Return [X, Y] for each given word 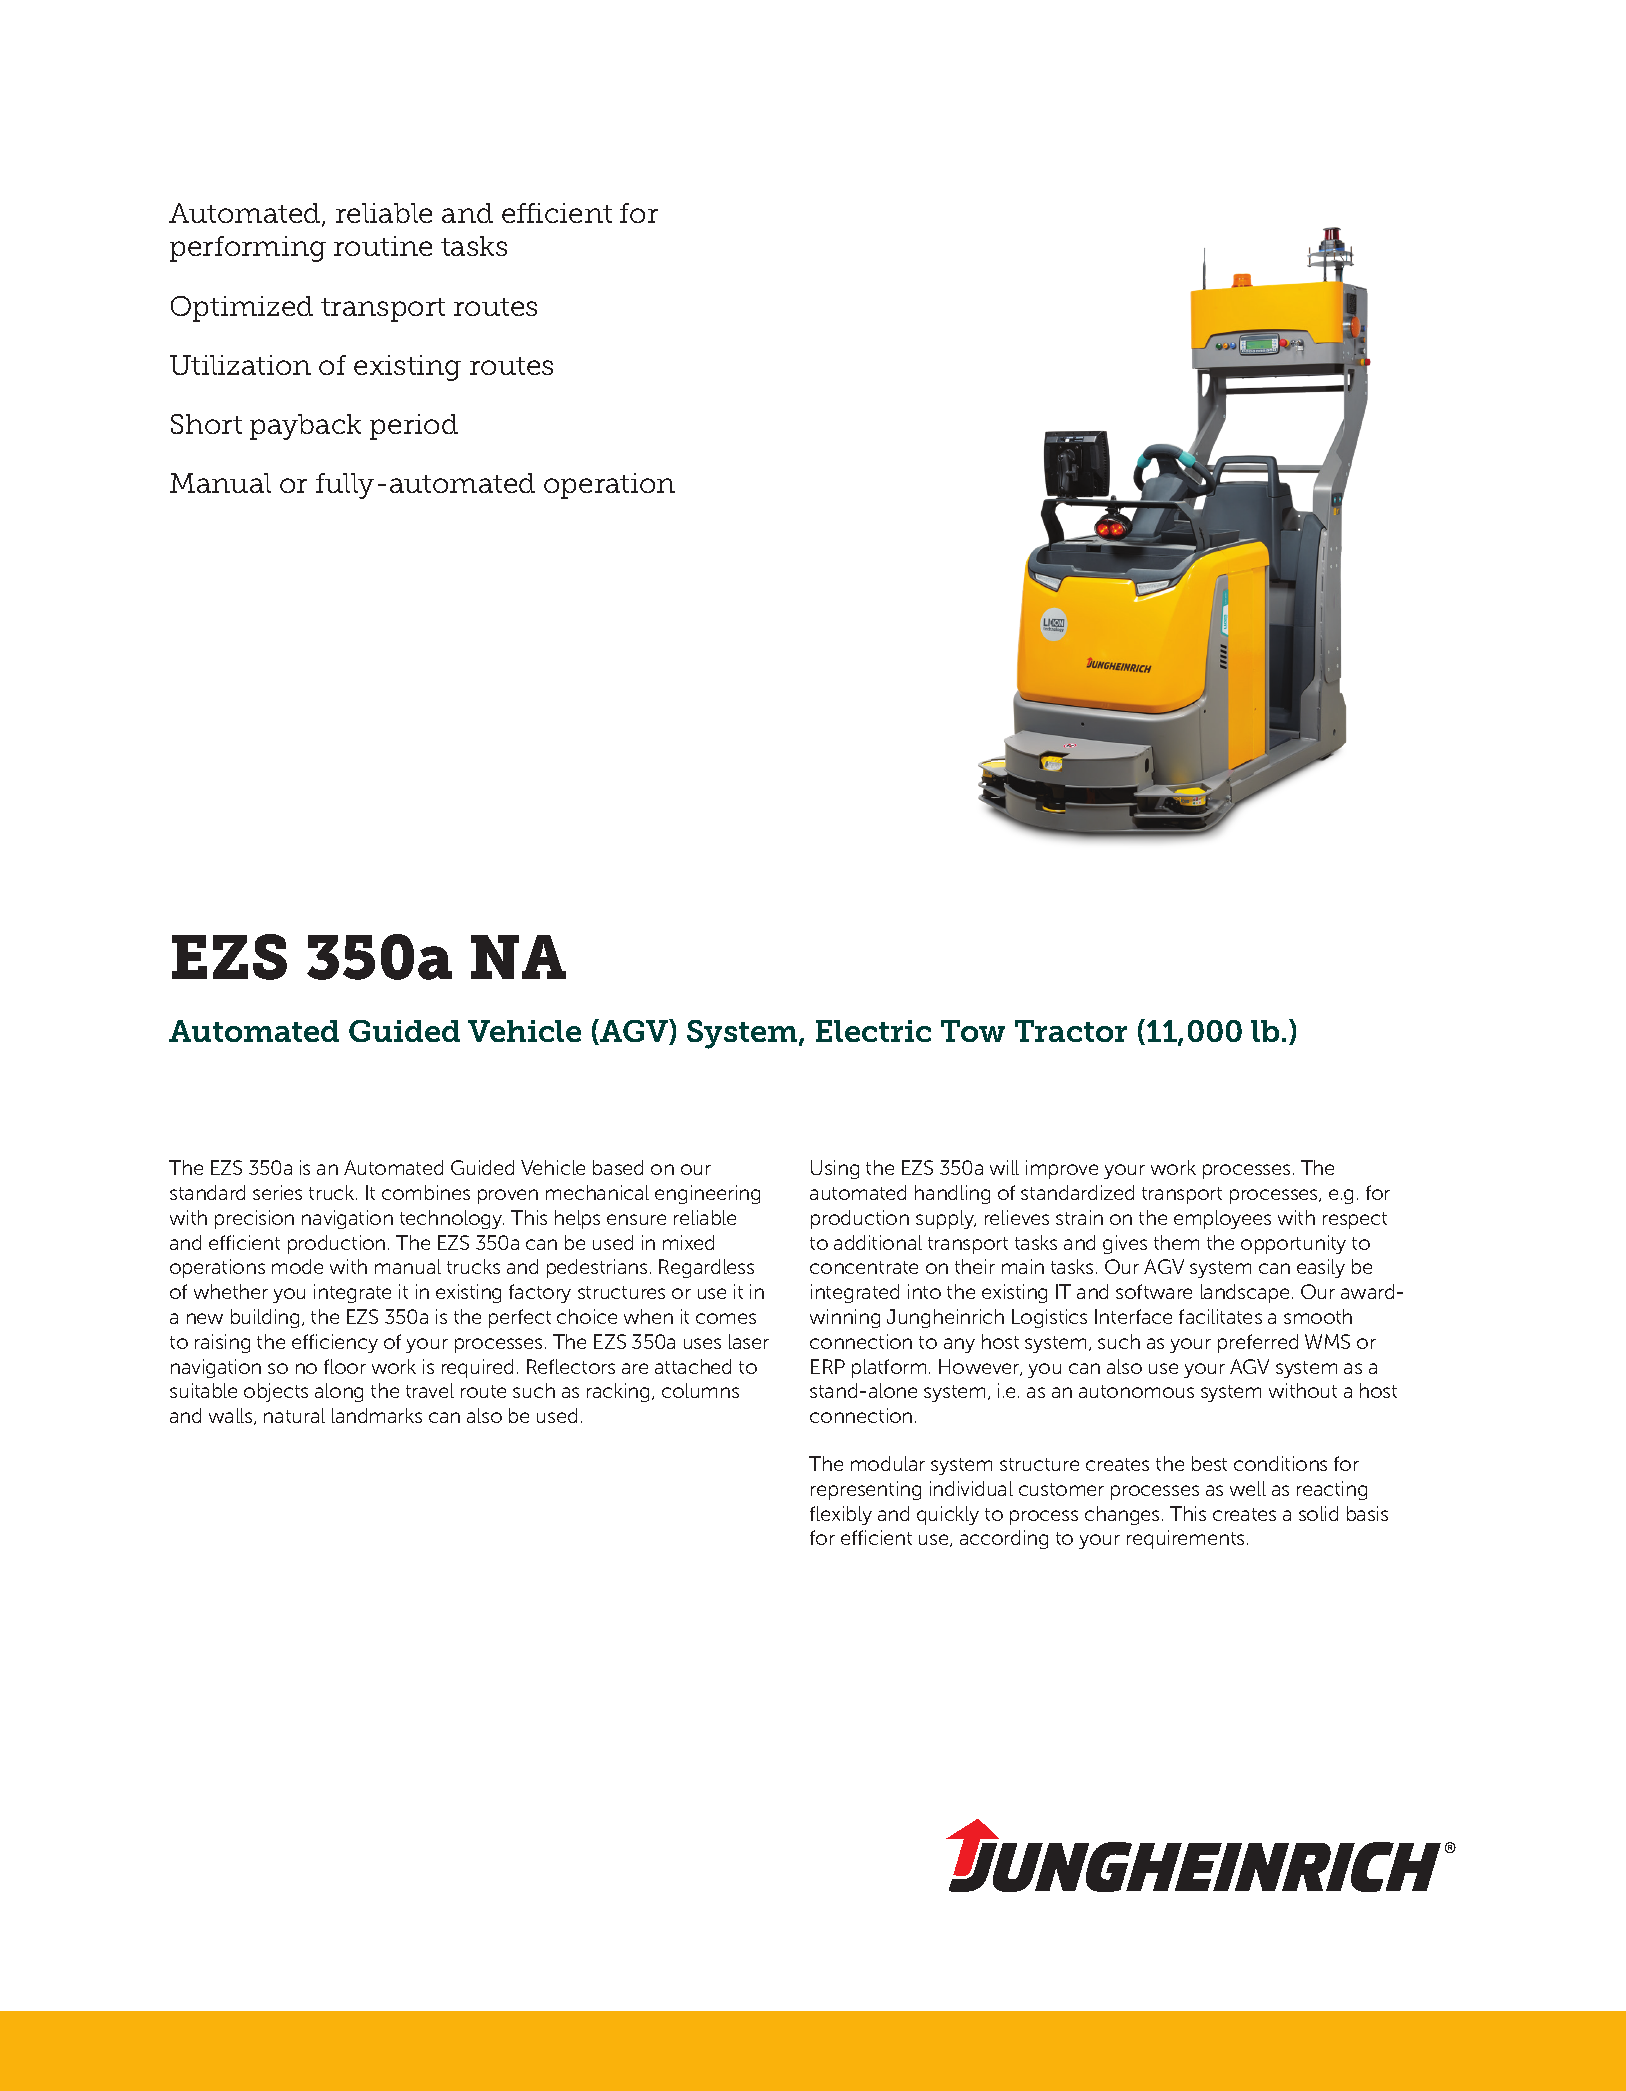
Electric [873, 1031]
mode [297, 1266]
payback [305, 427]
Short [206, 424]
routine [383, 246]
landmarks [377, 1415]
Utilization [240, 365]
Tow [973, 1031]
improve [1062, 1169]
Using [835, 1169]
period [414, 427]
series [277, 1192]
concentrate [864, 1267]
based [618, 1167]
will [1004, 1167]
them [1176, 1242]
